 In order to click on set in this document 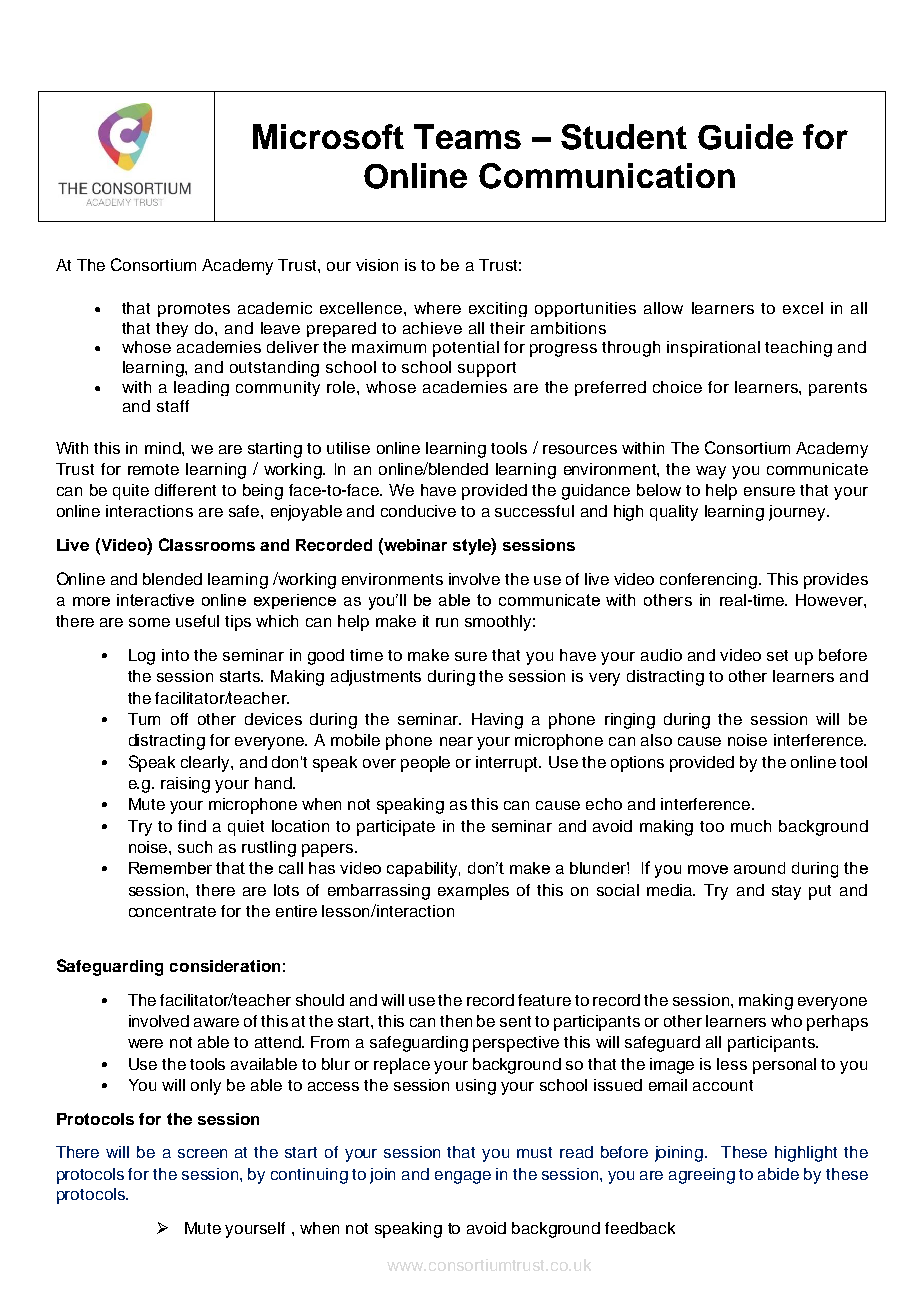, I will do `click(777, 655)`.
